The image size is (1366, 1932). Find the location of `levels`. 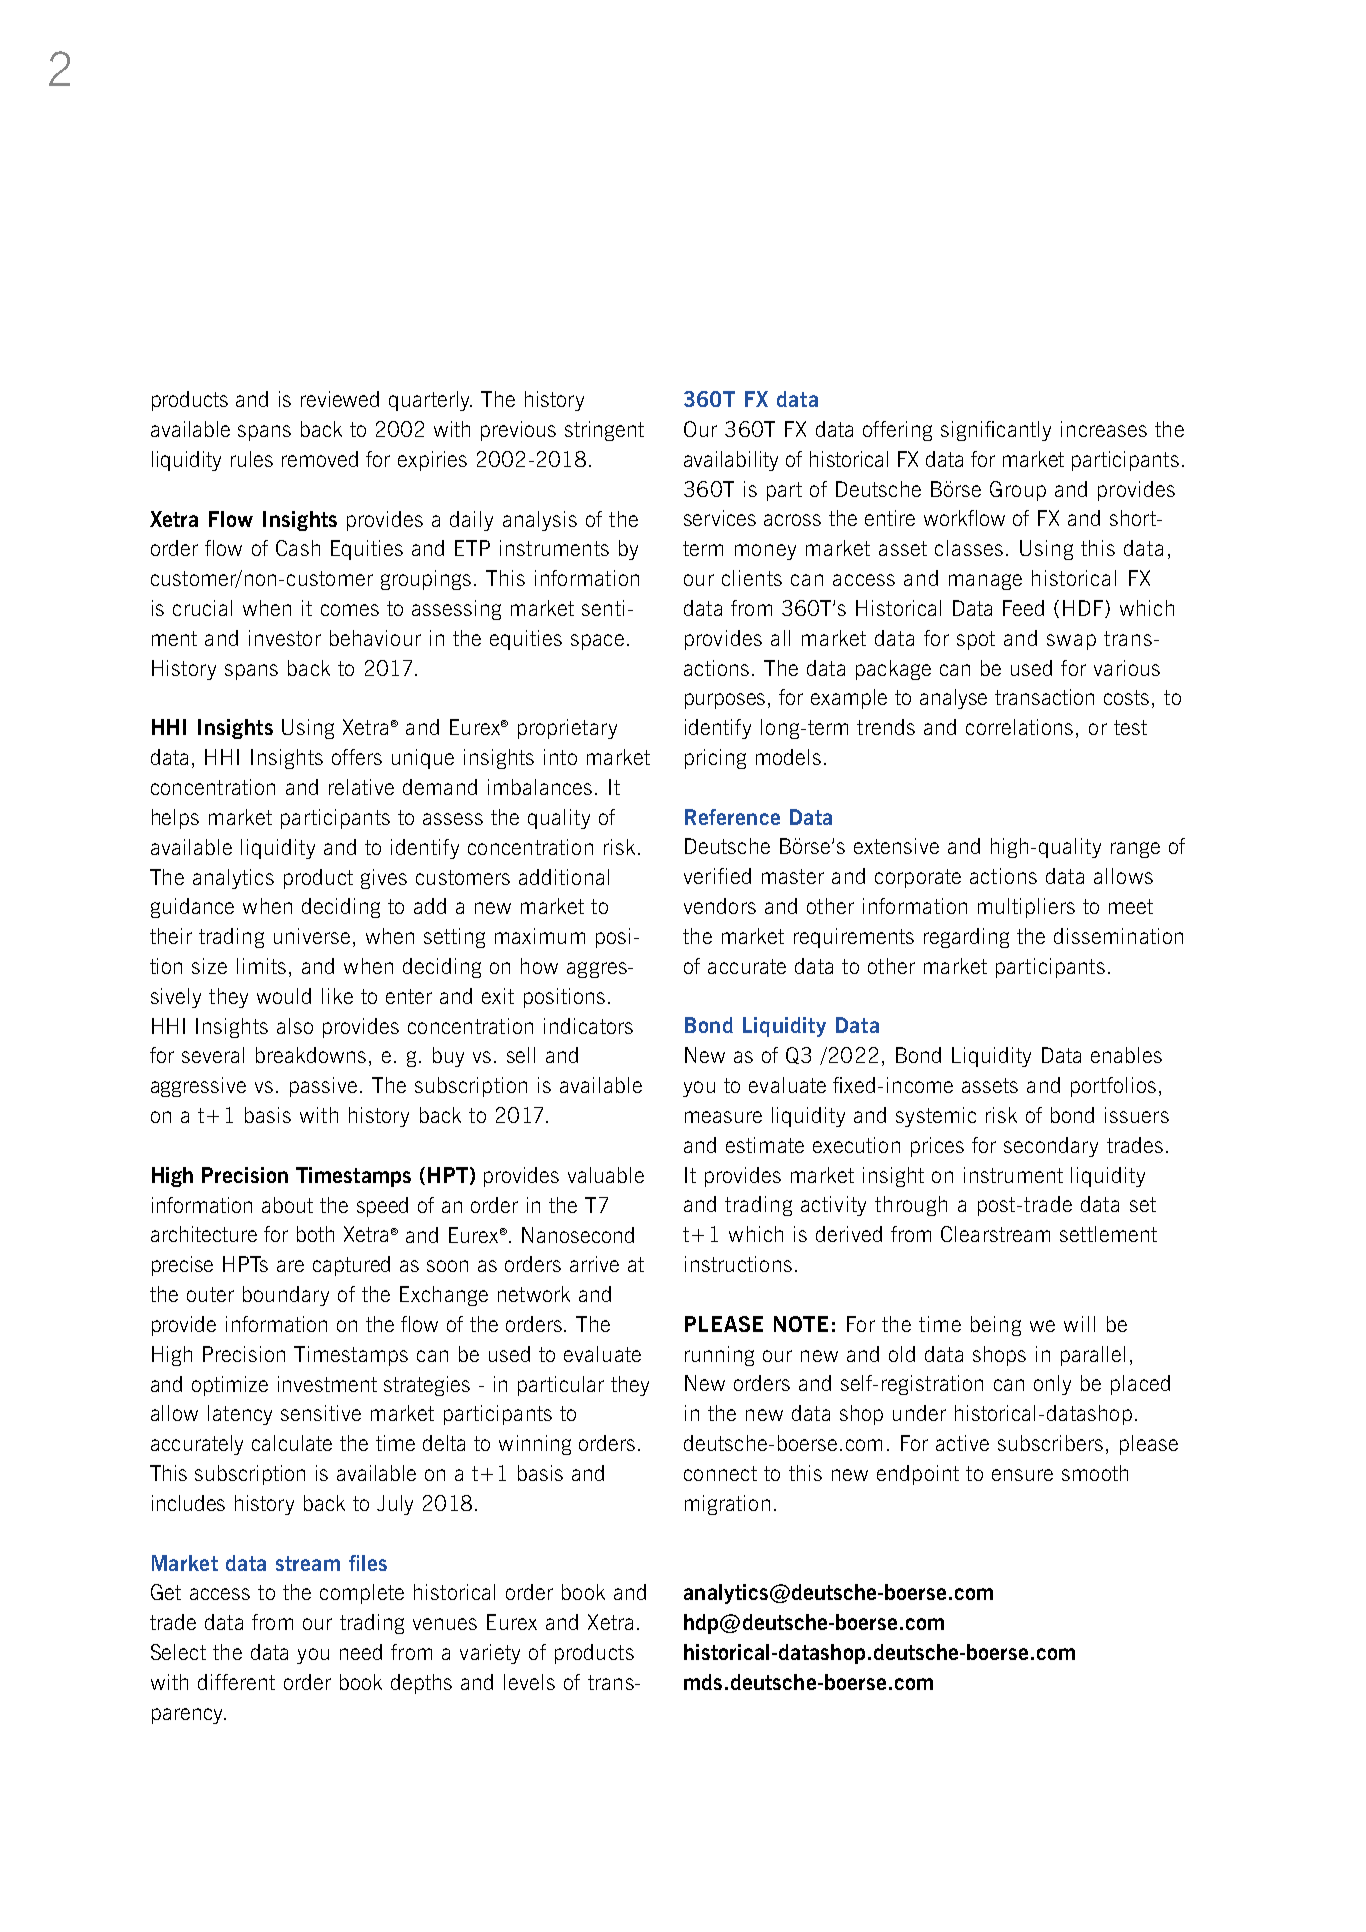

levels is located at coordinates (529, 1682).
